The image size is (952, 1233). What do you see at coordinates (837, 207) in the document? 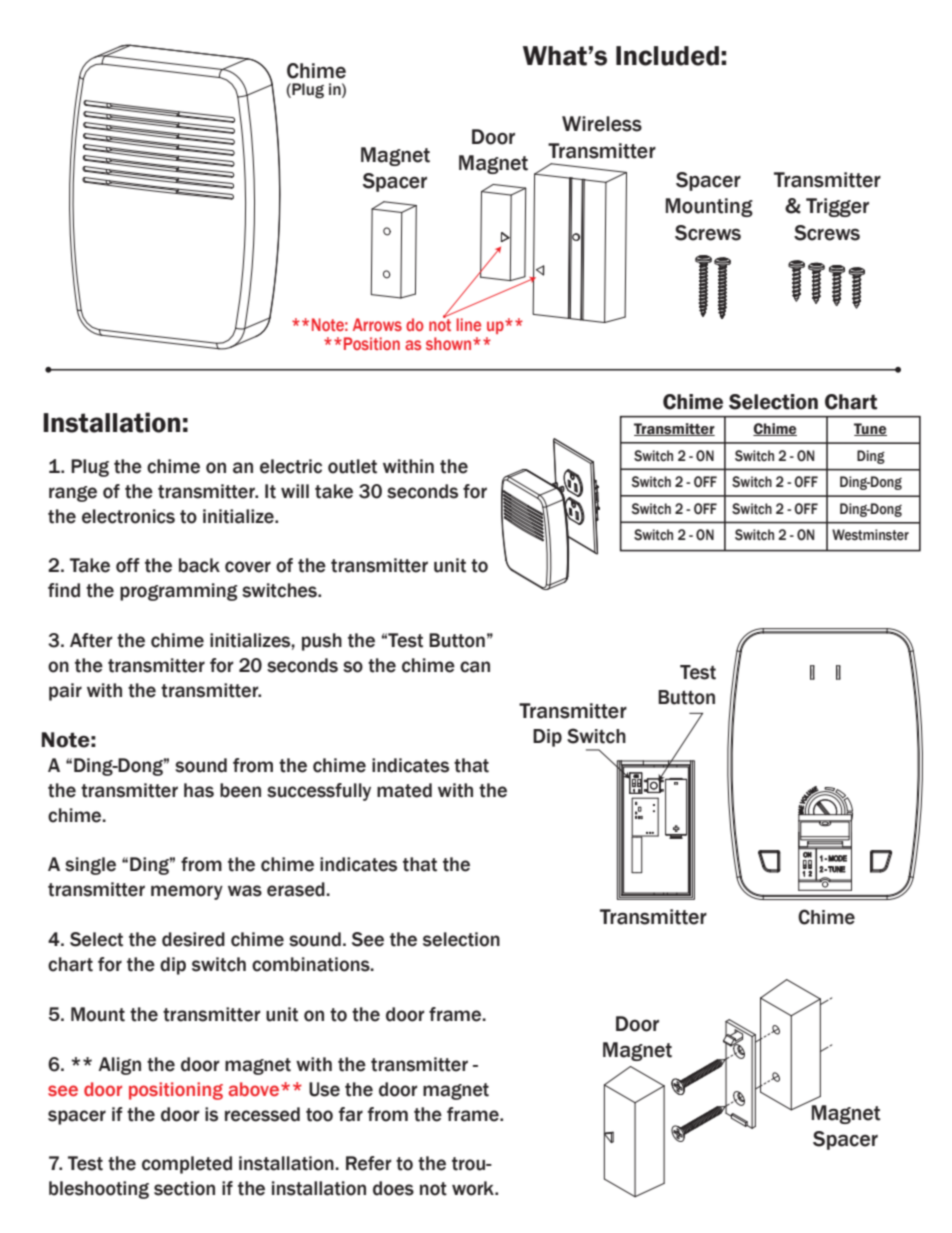
I see `Trigger` at bounding box center [837, 207].
